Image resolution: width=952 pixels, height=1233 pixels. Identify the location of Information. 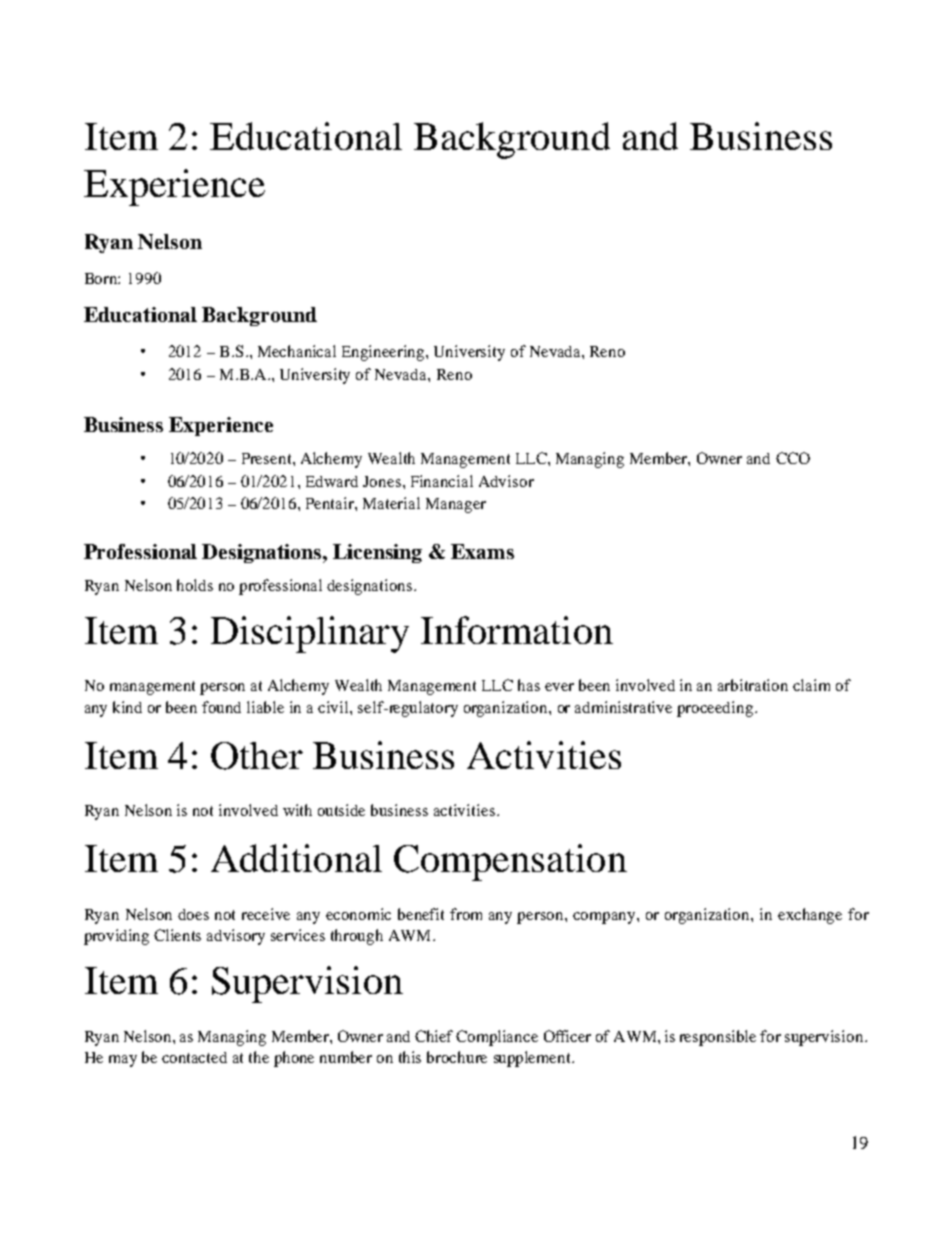
(517, 630).
